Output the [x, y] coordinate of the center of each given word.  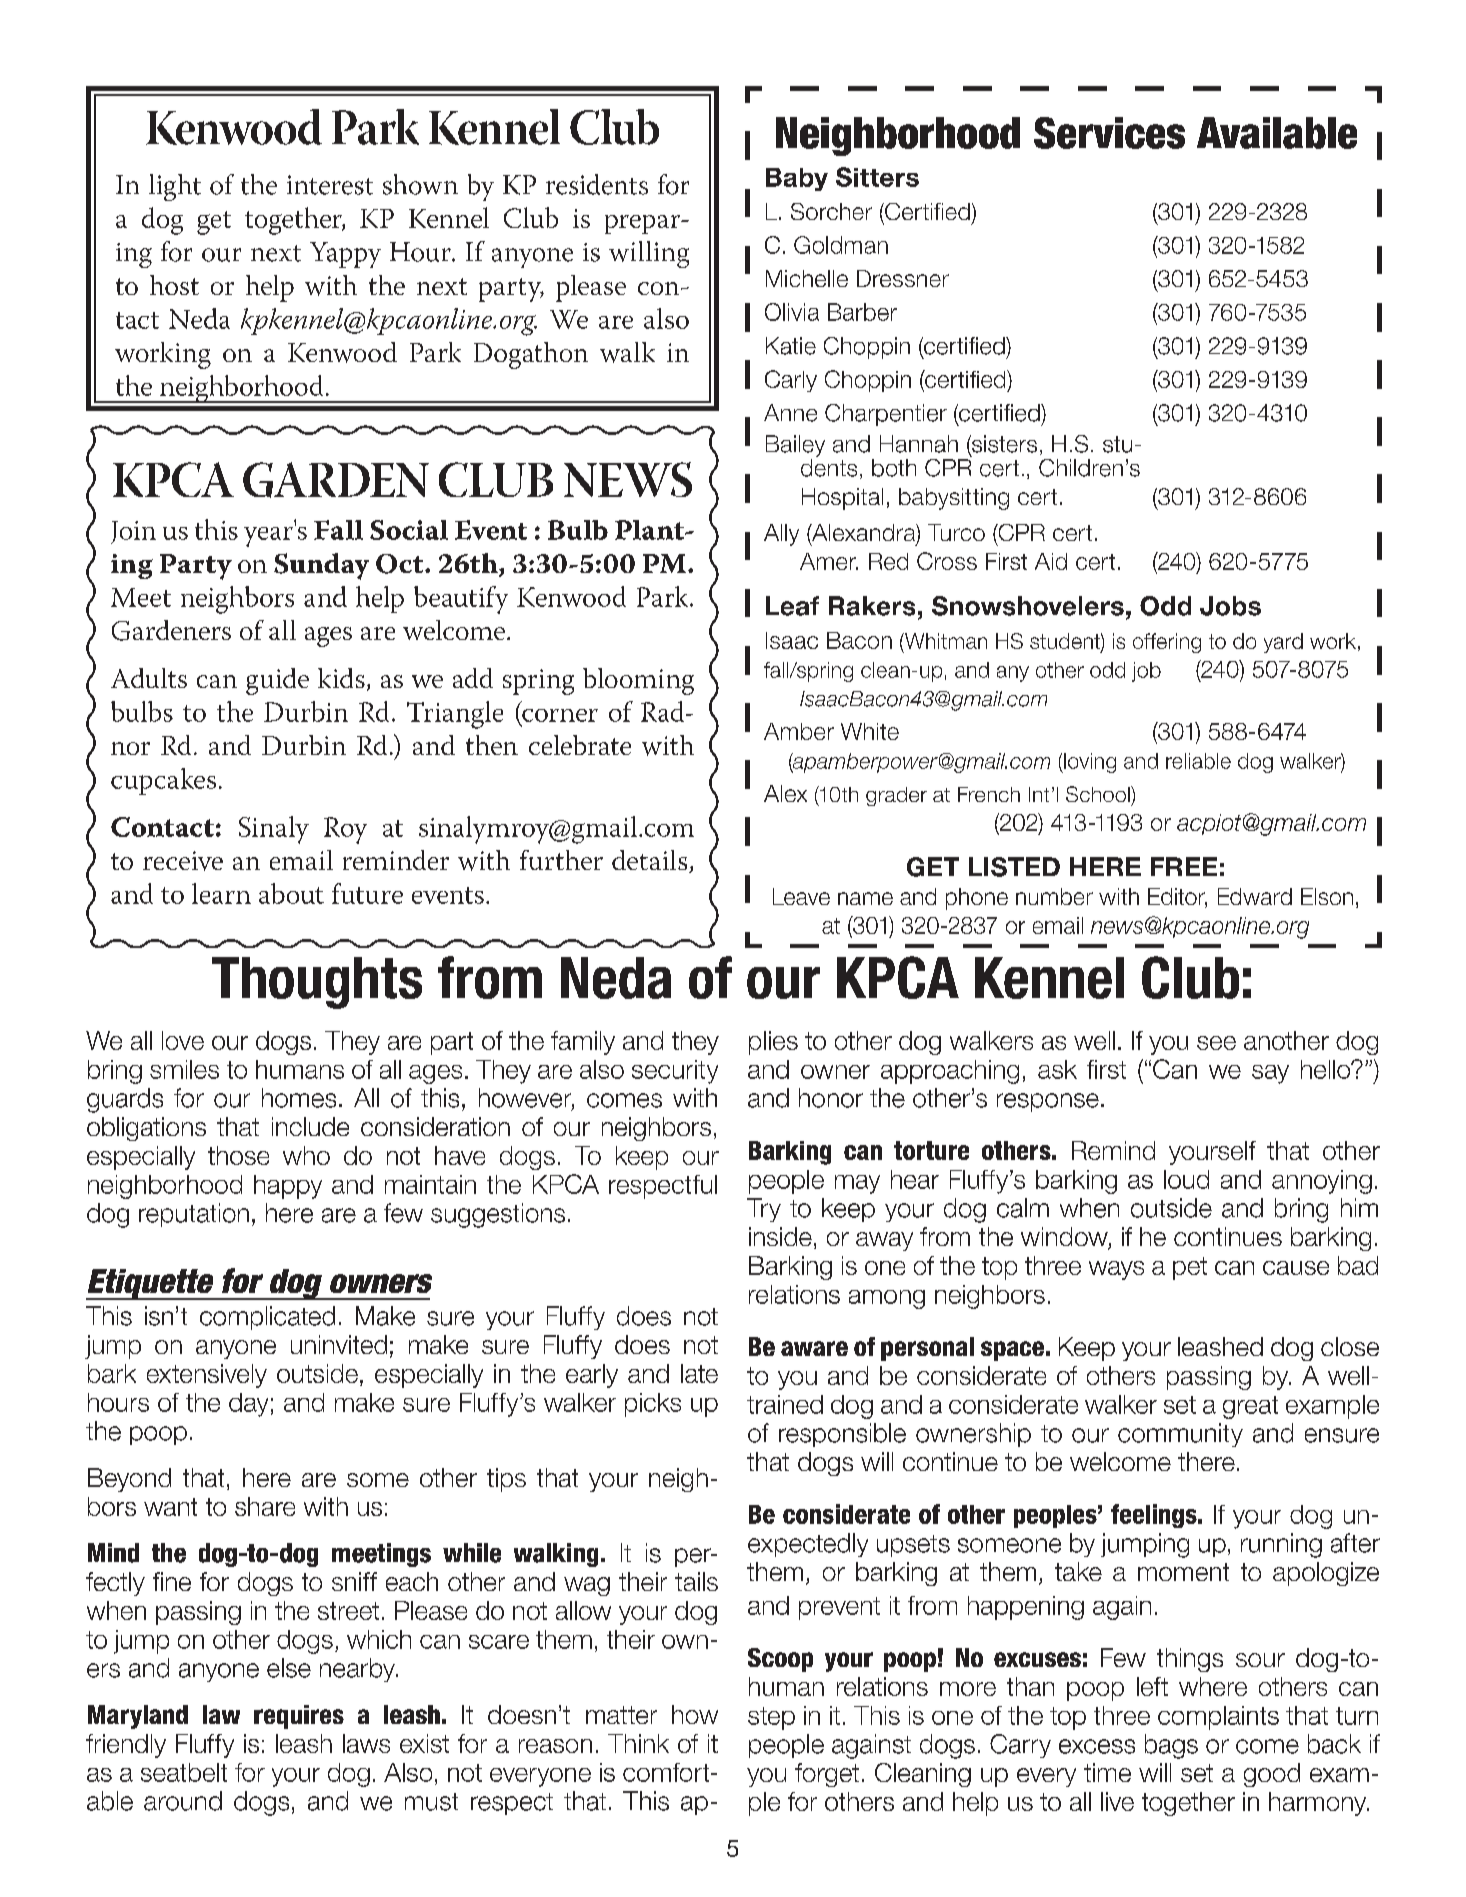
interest [330, 185]
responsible [842, 1435]
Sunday [321, 566]
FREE [1184, 866]
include [310, 1126]
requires [299, 1717]
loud [1186, 1179]
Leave [801, 896]
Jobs [1230, 606]
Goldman [841, 245]
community [1180, 1435]
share [265, 1506]
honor [831, 1098]
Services [1109, 133]
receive [183, 861]
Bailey [795, 446]
